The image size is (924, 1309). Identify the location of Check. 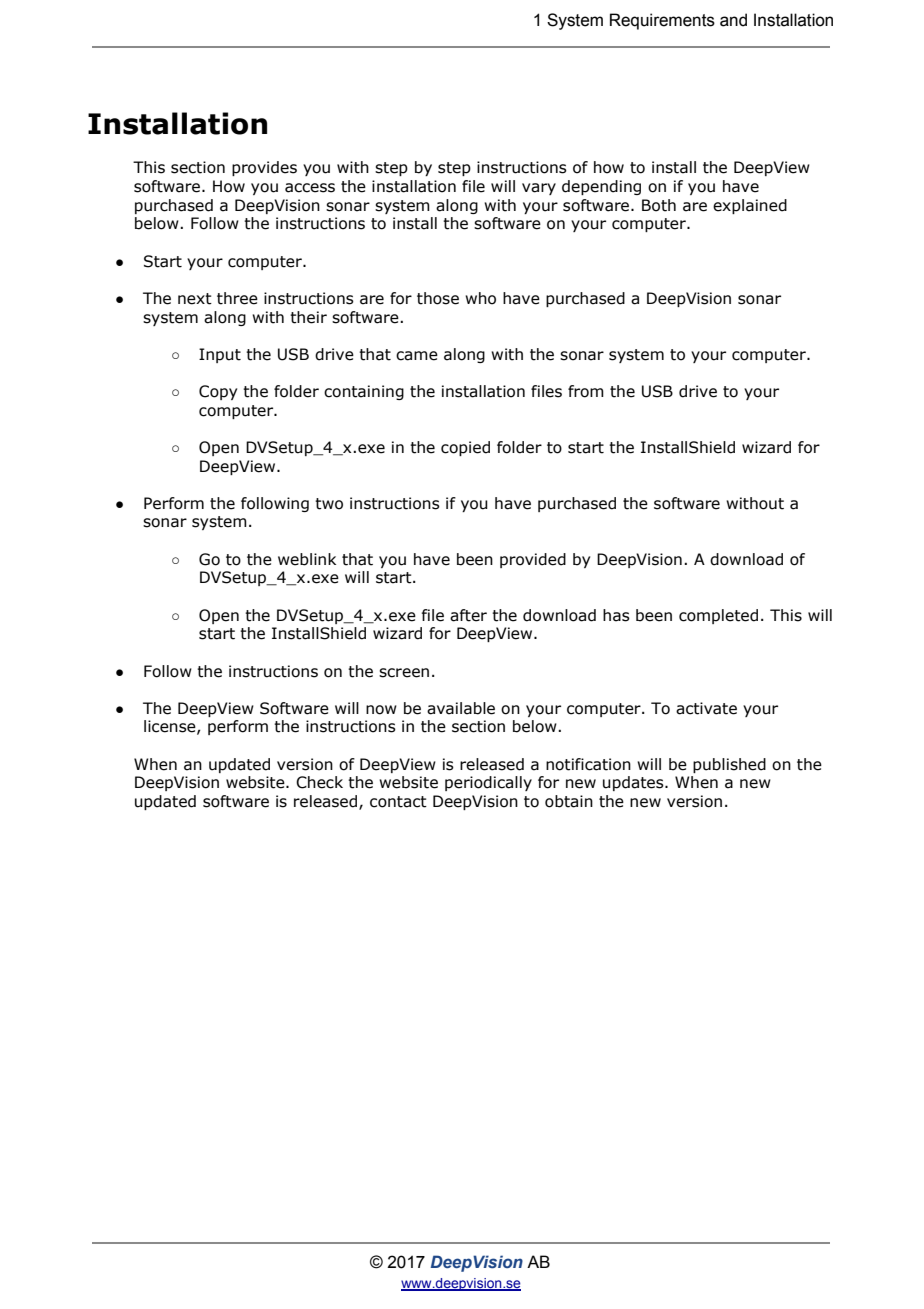
(319, 782).
